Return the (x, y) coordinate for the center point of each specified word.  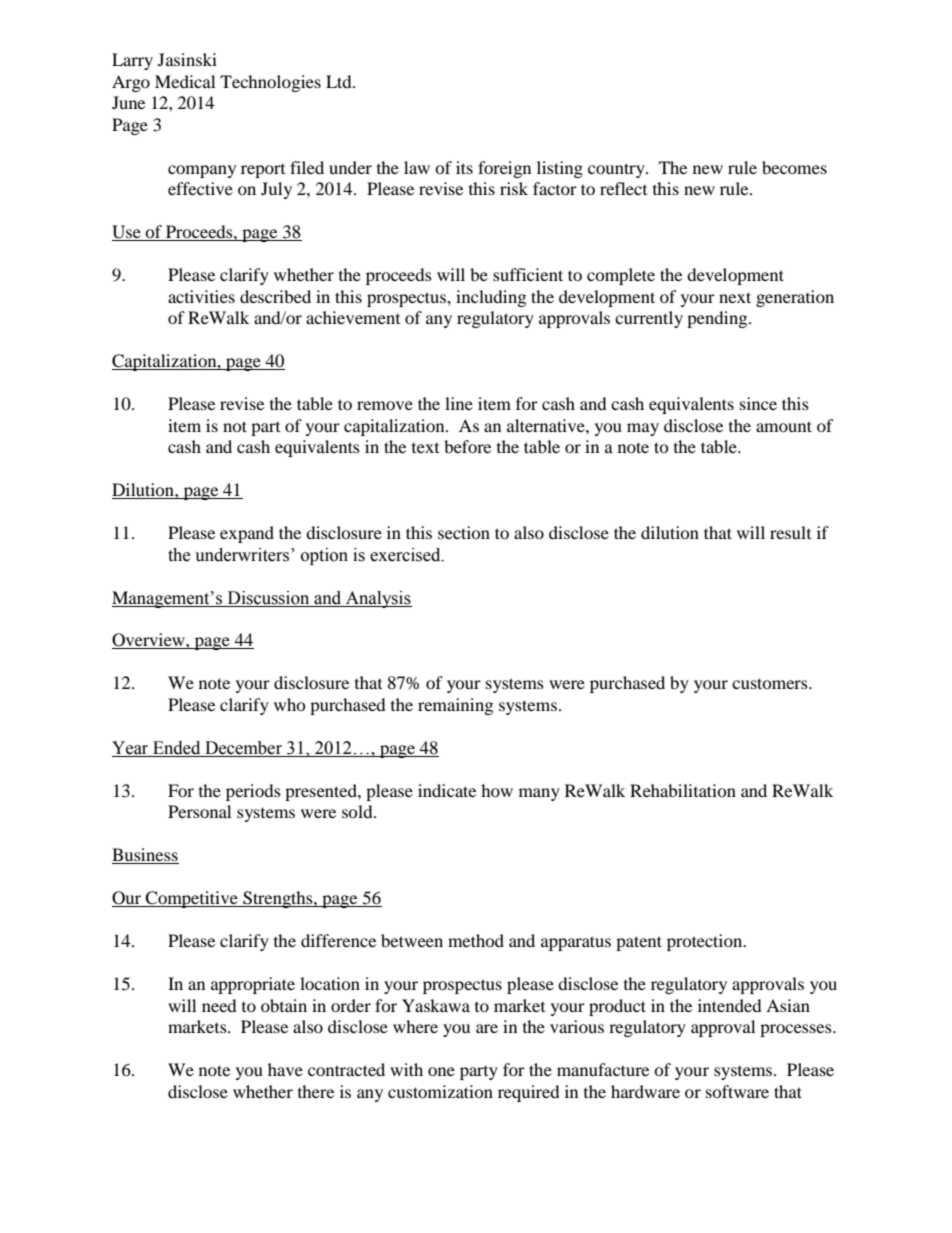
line (459, 403)
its (464, 167)
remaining (455, 706)
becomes (794, 167)
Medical (185, 81)
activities (201, 296)
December (243, 749)
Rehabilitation (683, 790)
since (758, 403)
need (219, 1005)
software (737, 1091)
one (441, 1071)
